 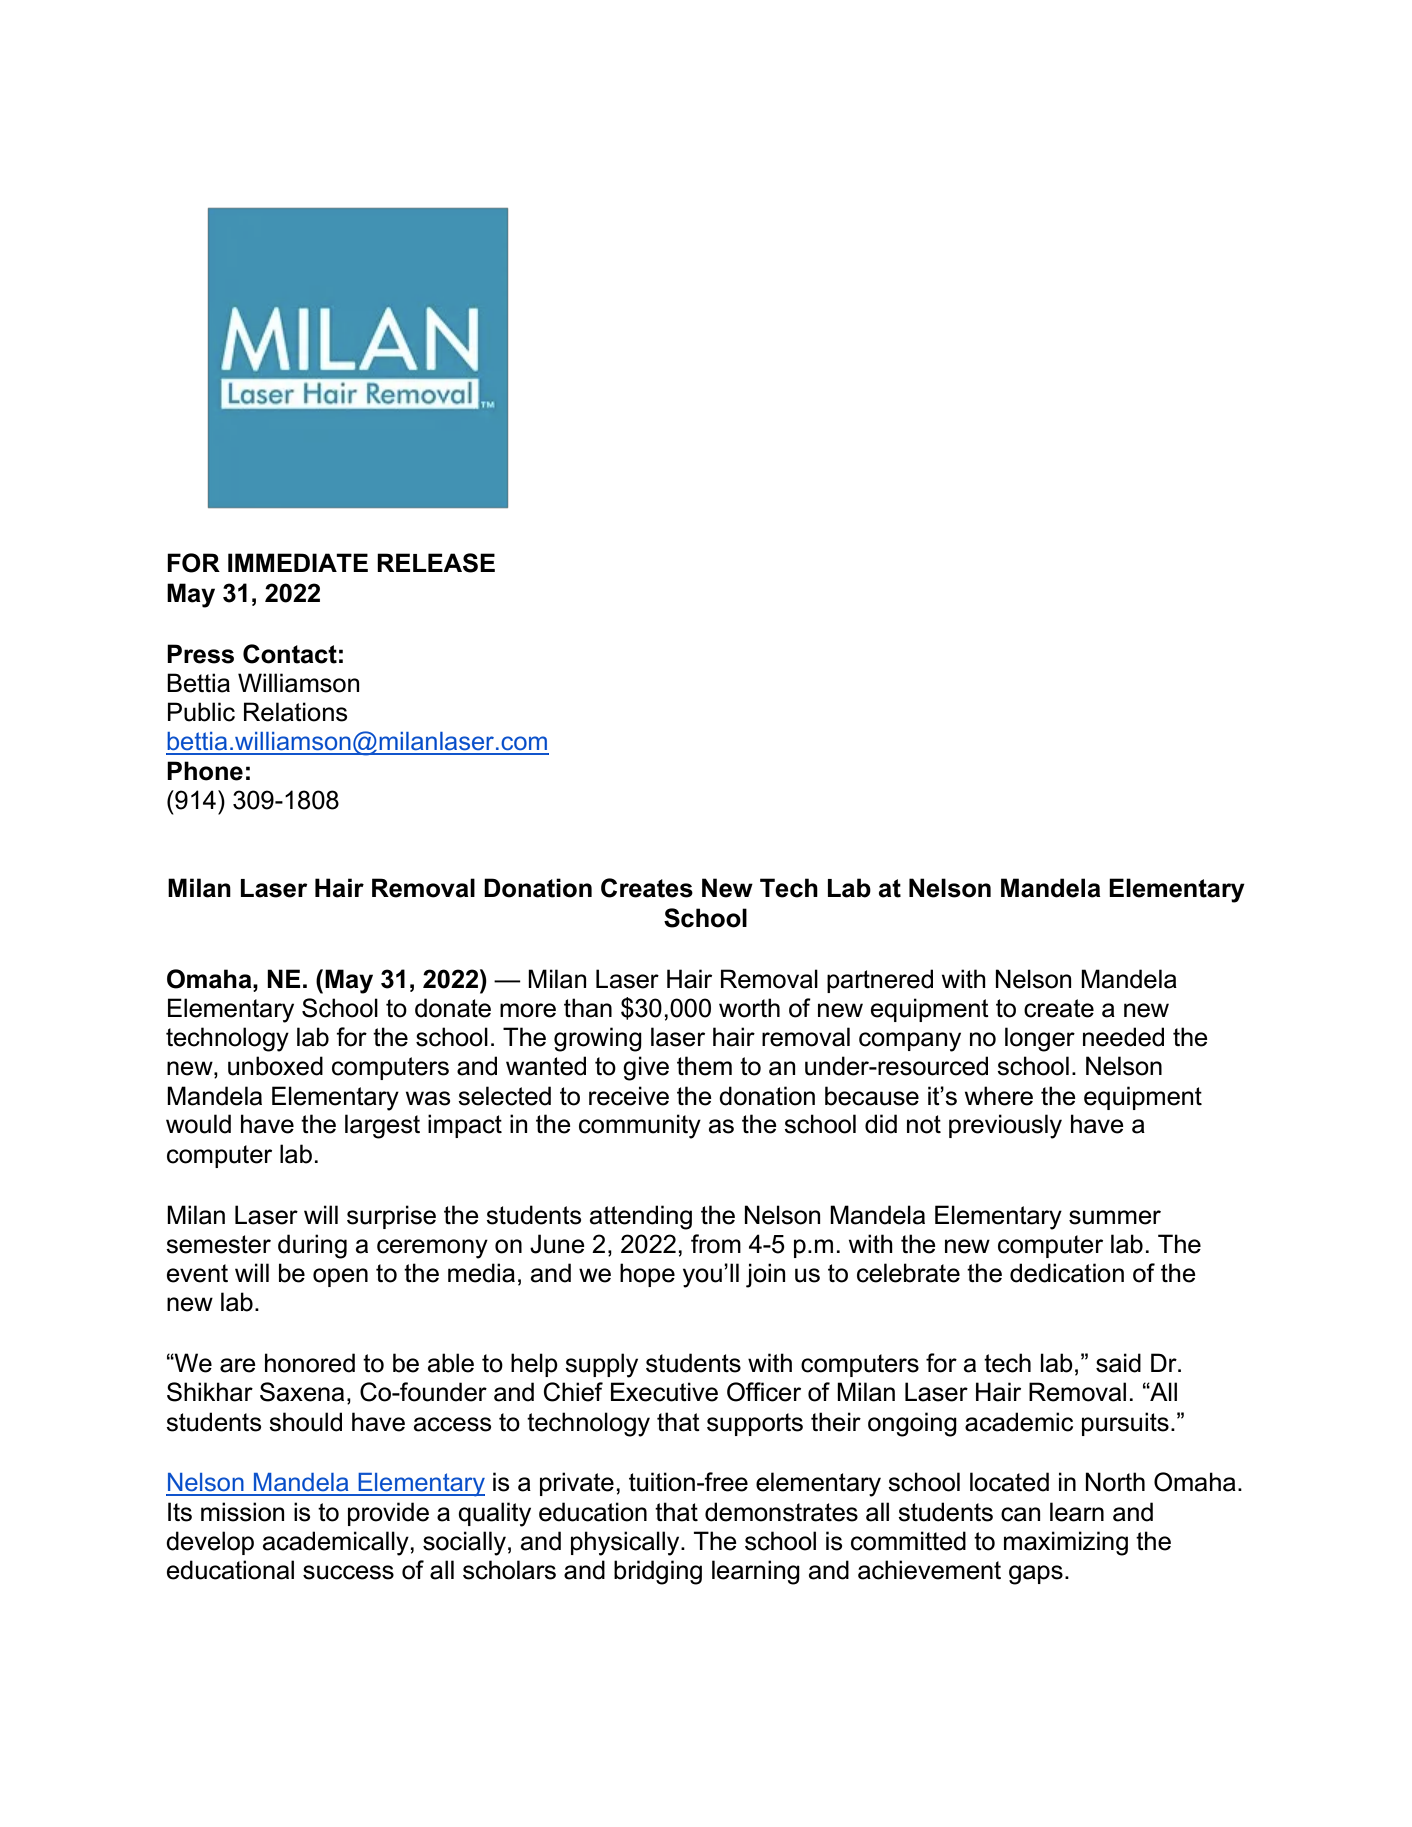 I want to click on largest, so click(x=382, y=1126).
